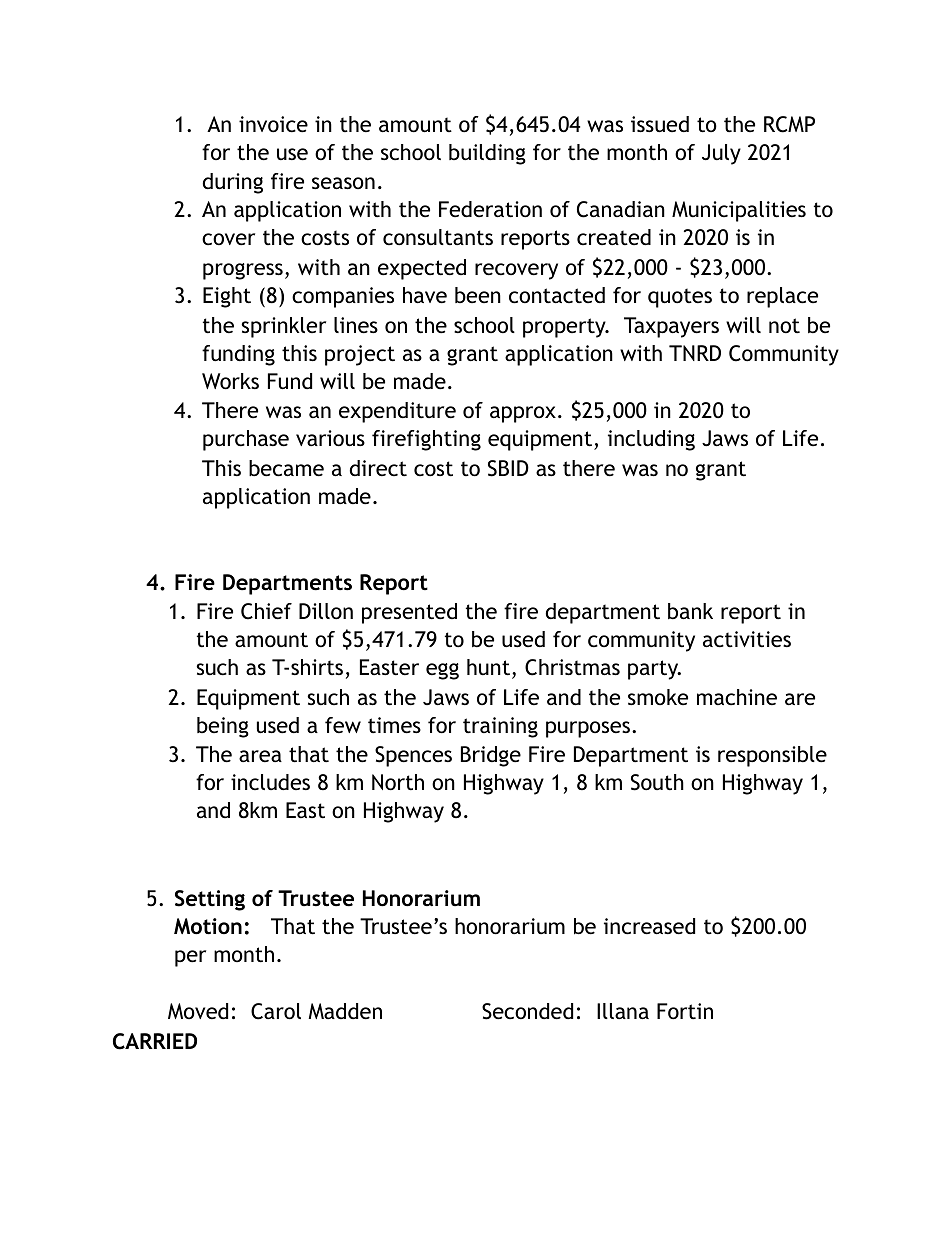  What do you see at coordinates (721, 154) in the image?
I see `July` at bounding box center [721, 154].
